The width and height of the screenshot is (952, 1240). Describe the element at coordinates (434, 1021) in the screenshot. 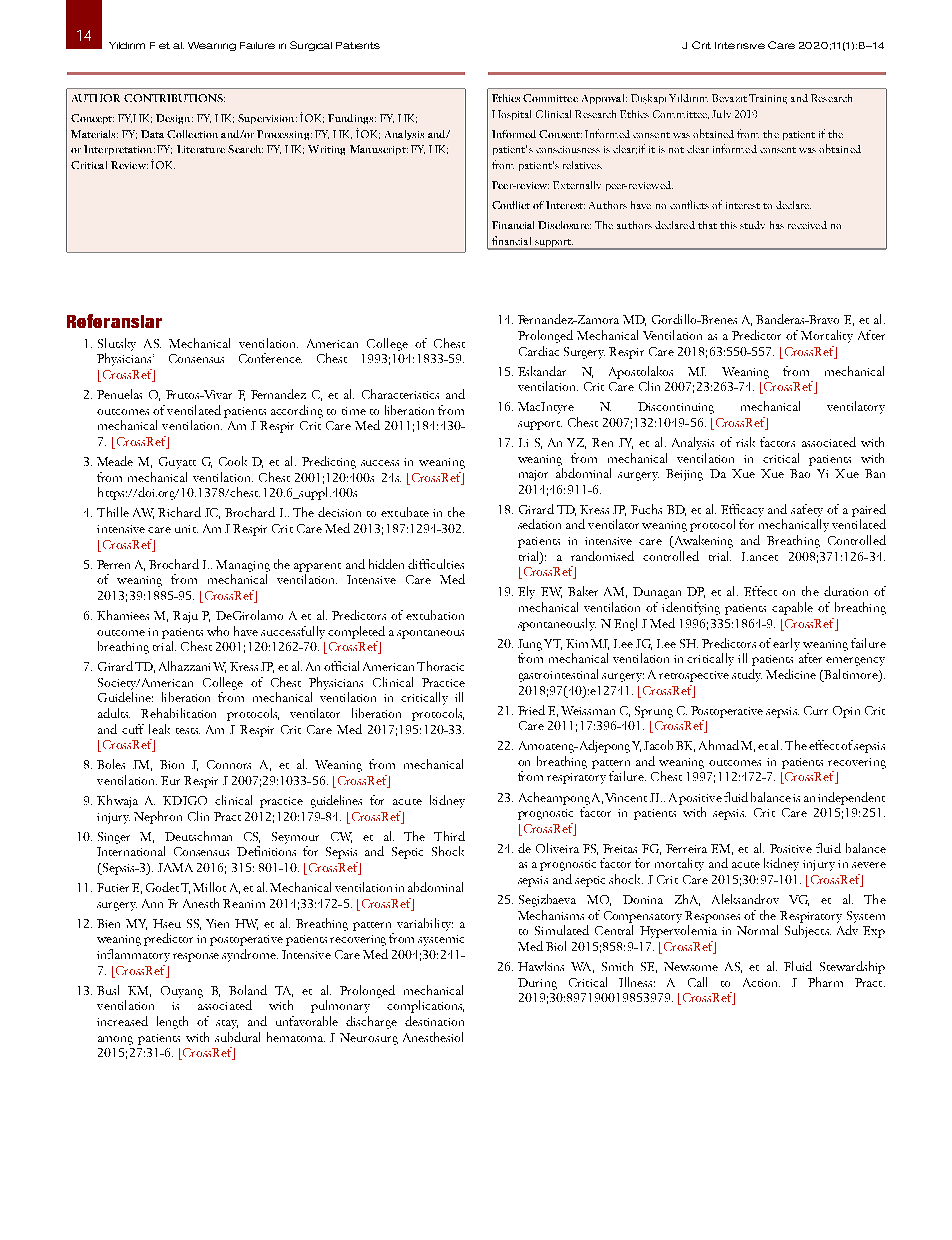

I see `destination` at that location.
